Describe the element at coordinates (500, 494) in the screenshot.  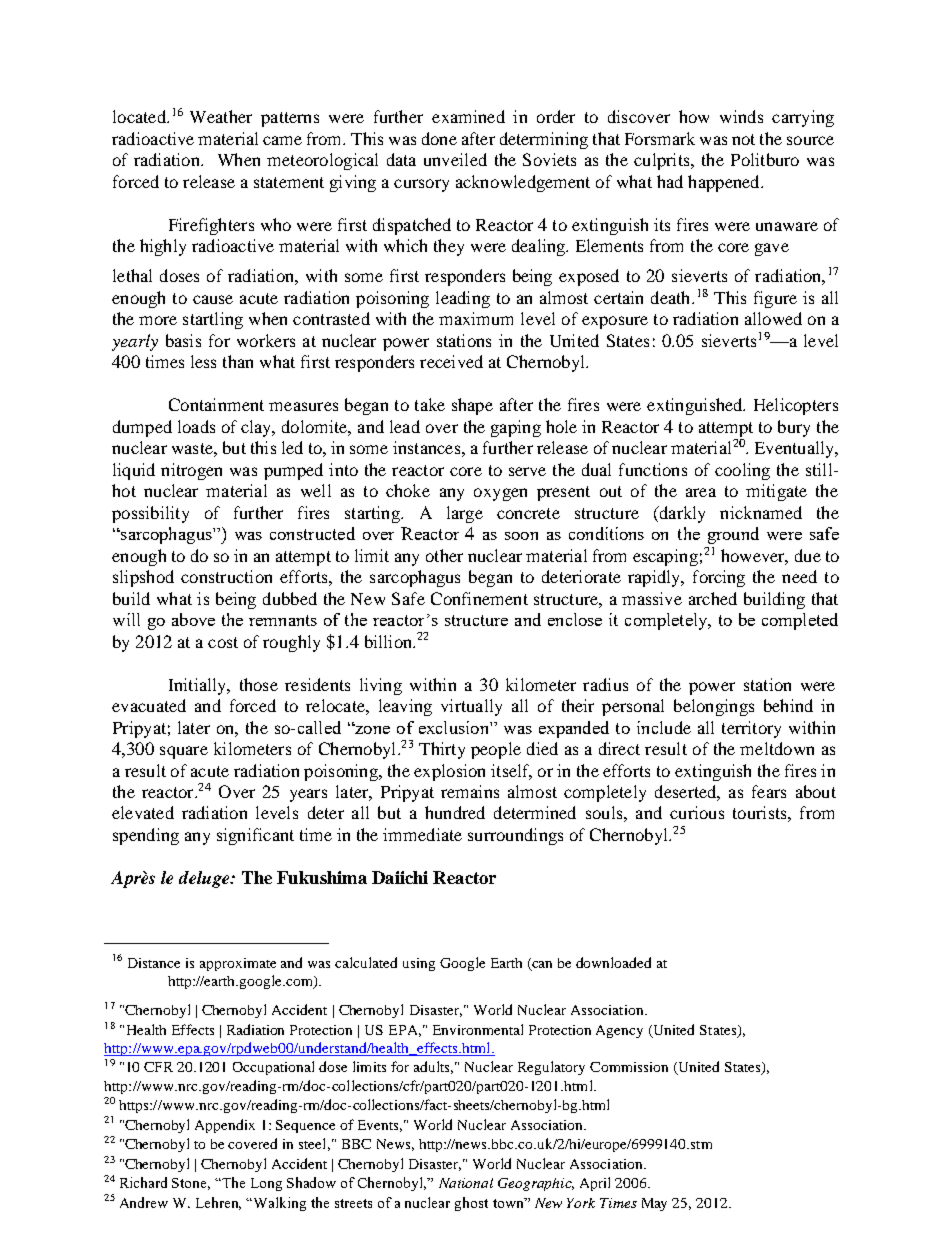
I see `oxygen` at that location.
